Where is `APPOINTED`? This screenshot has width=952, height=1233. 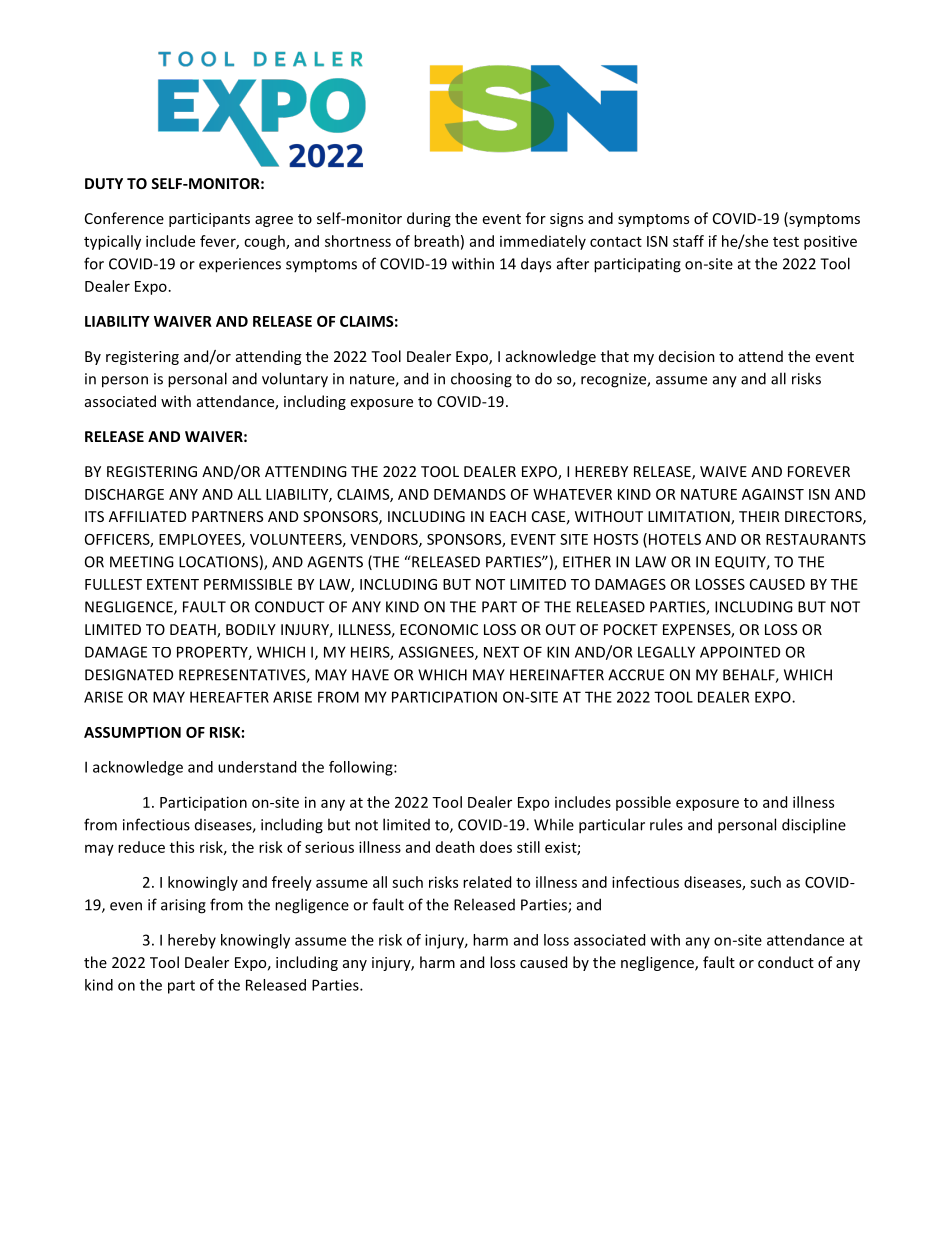 APPOINTED is located at coordinates (740, 652).
